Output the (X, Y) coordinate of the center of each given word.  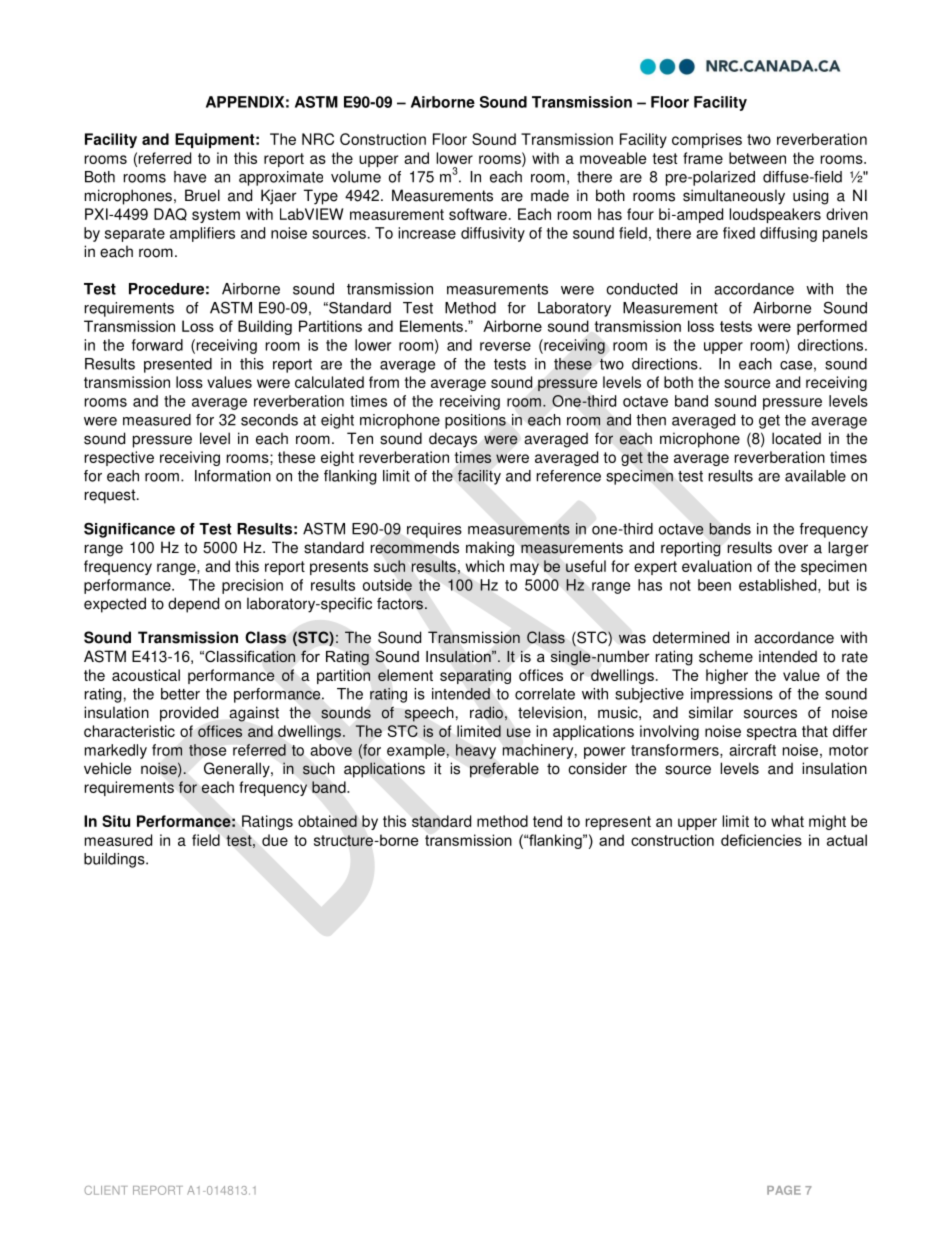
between (757, 158)
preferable (504, 770)
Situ (116, 821)
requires (434, 530)
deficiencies (761, 840)
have (190, 177)
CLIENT (106, 1190)
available (815, 476)
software (478, 214)
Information (233, 476)
